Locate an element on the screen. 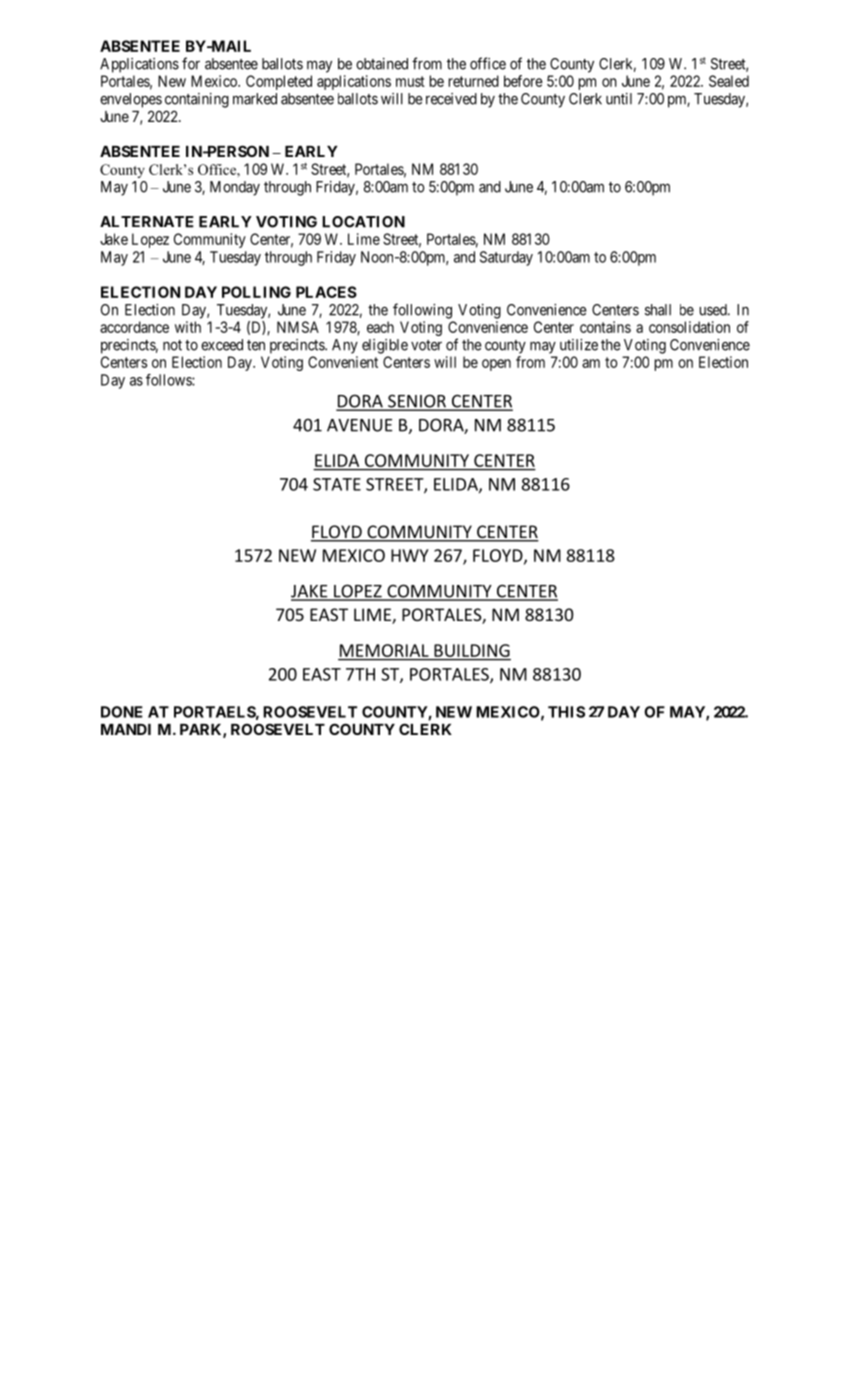  HWY is located at coordinates (410, 555).
